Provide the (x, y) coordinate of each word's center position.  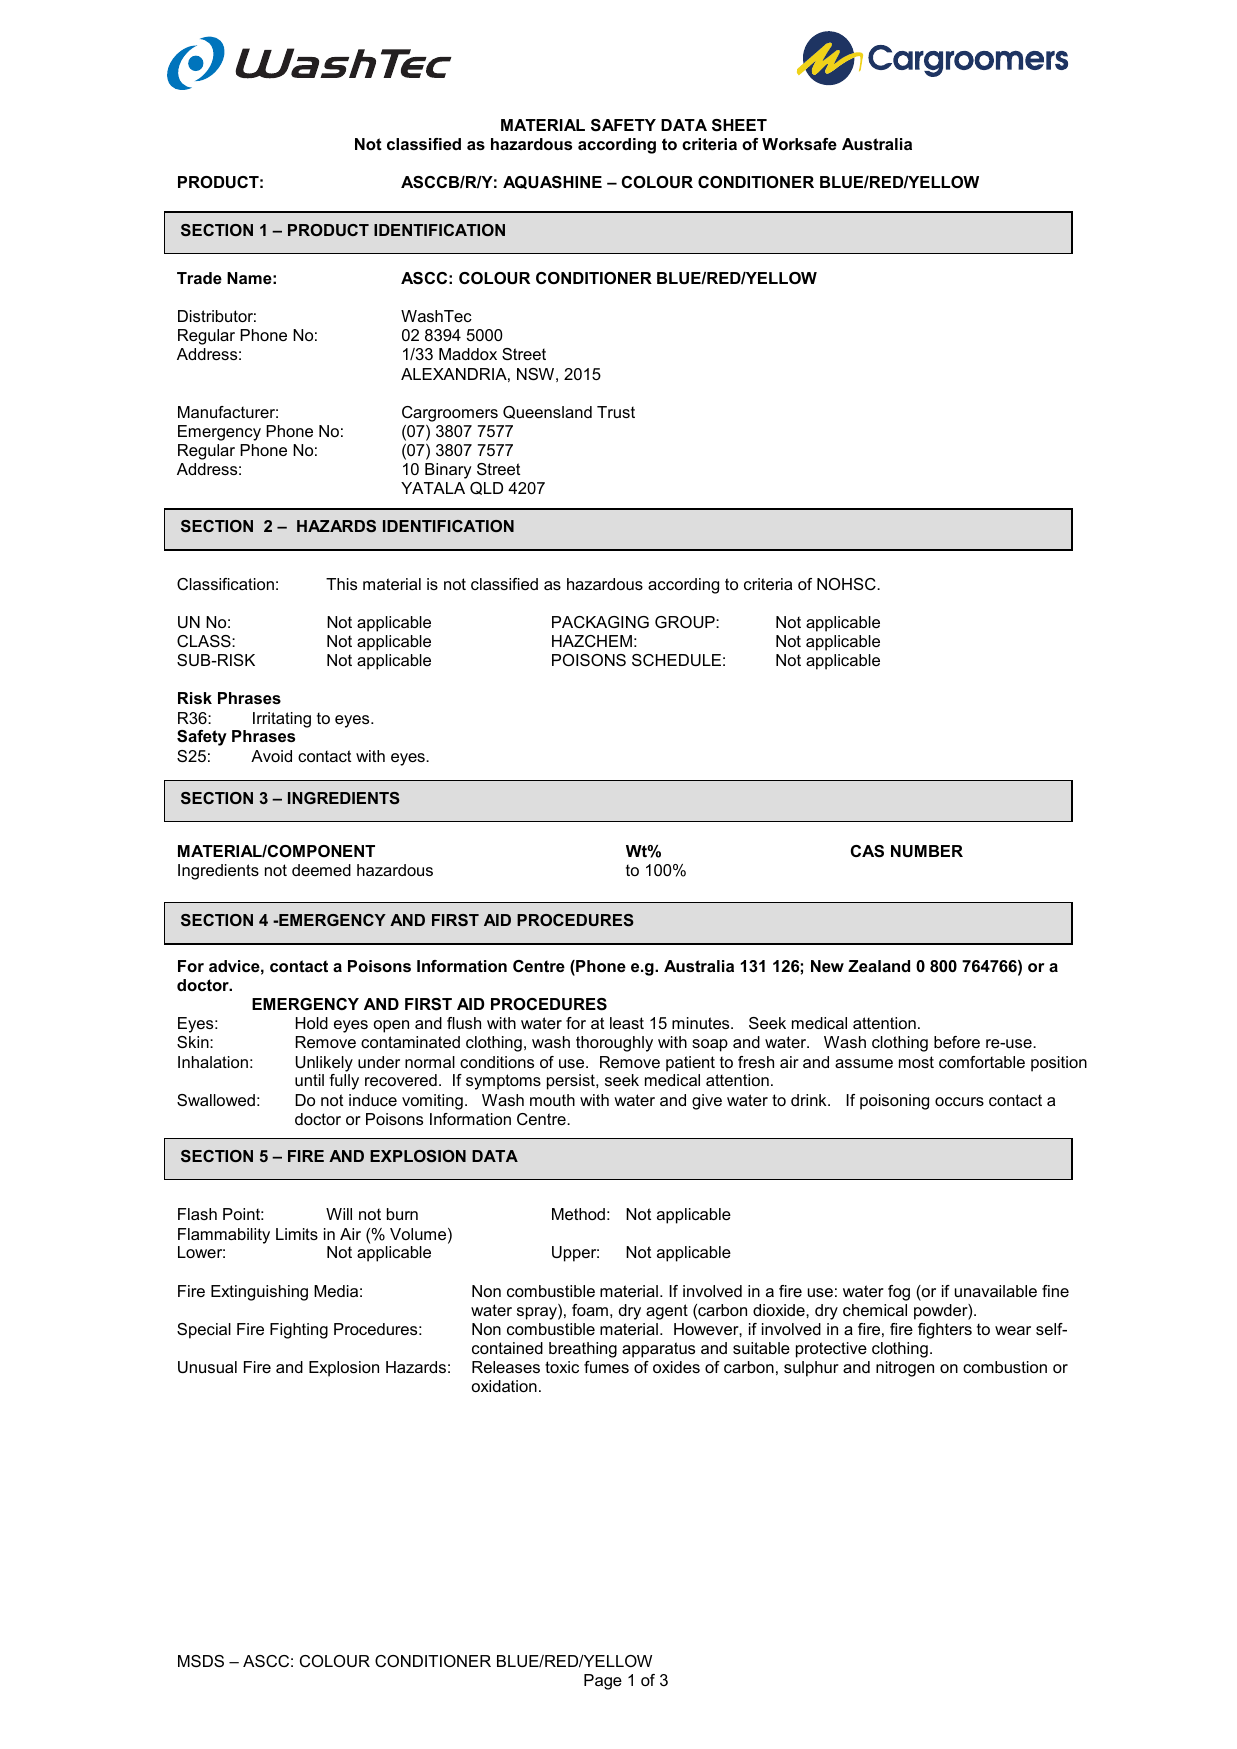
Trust (616, 412)
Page (603, 1682)
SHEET (739, 125)
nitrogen (905, 1369)
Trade (199, 278)
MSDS (201, 1661)
